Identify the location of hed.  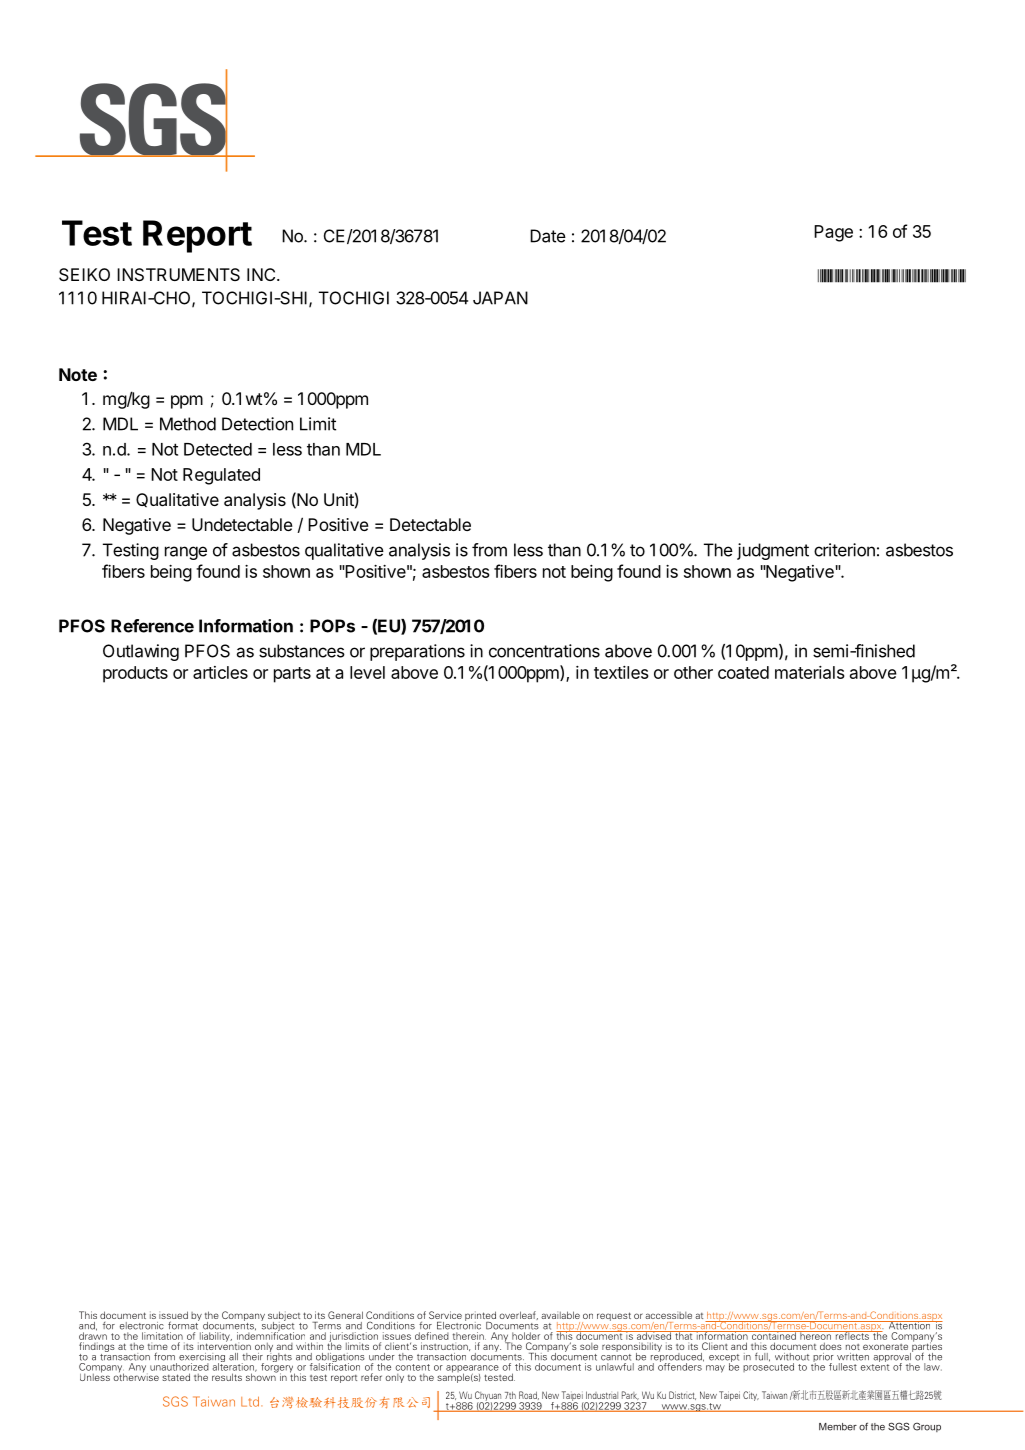
(900, 651).
